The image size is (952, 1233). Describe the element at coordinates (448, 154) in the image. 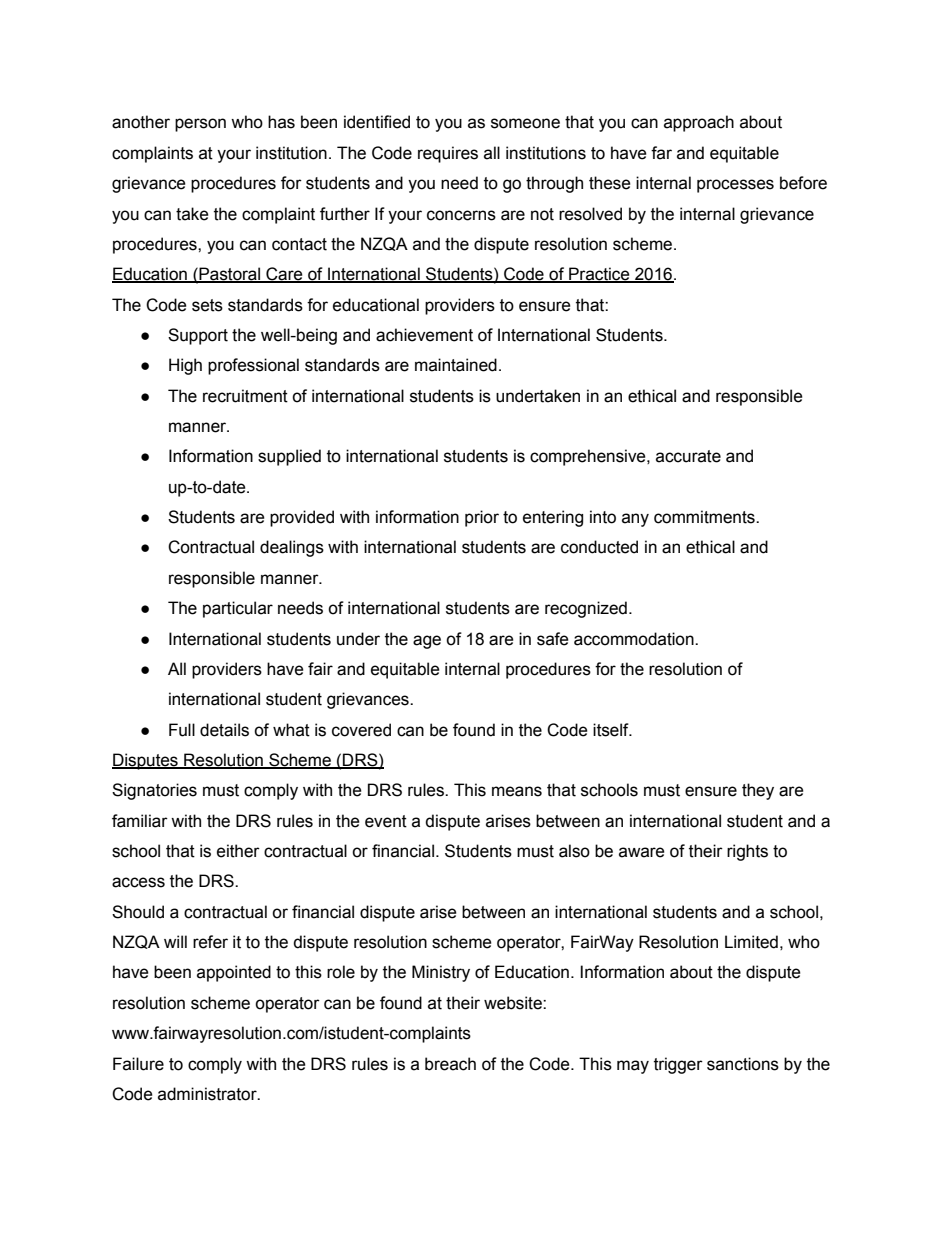

I see `requires` at that location.
